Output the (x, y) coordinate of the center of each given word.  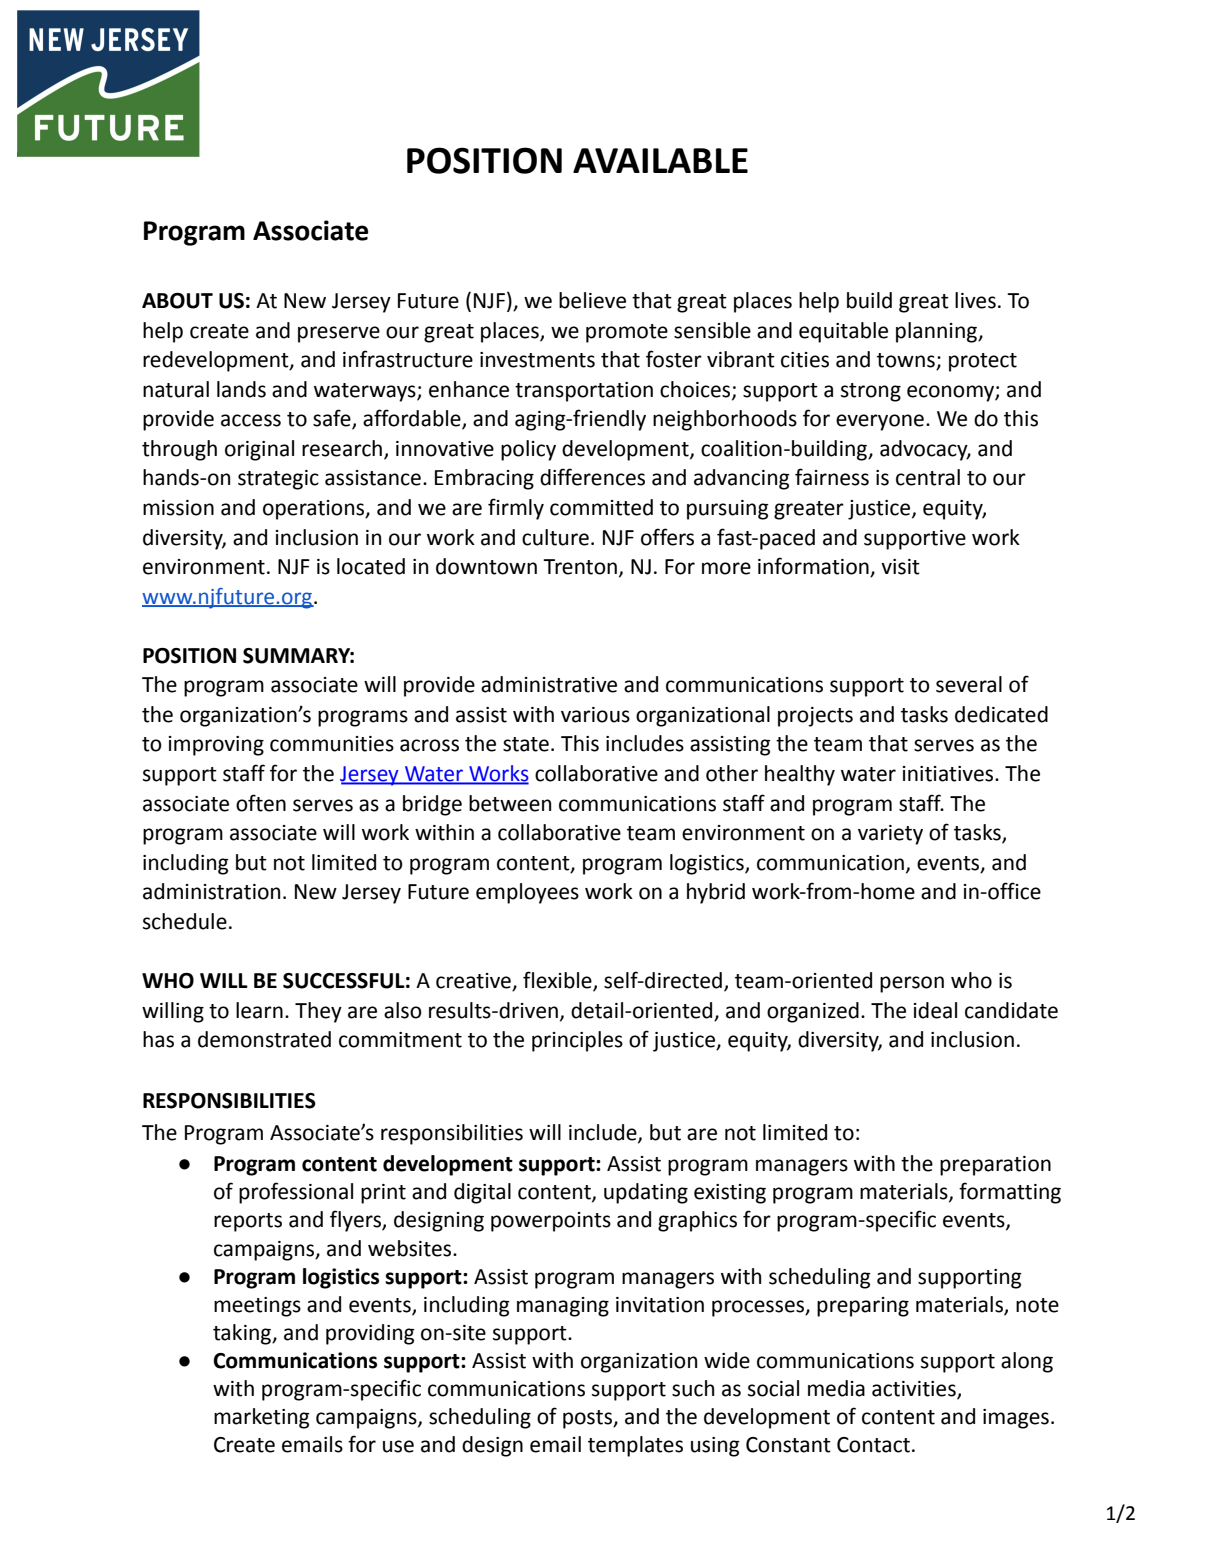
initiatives (949, 774)
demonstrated (264, 1039)
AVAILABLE (660, 160)
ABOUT (177, 301)
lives (975, 300)
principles (577, 1041)
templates (635, 1446)
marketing (262, 1418)
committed (601, 507)
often (261, 803)
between (510, 803)
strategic (278, 480)
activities (915, 1390)
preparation (995, 1166)
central (928, 477)
